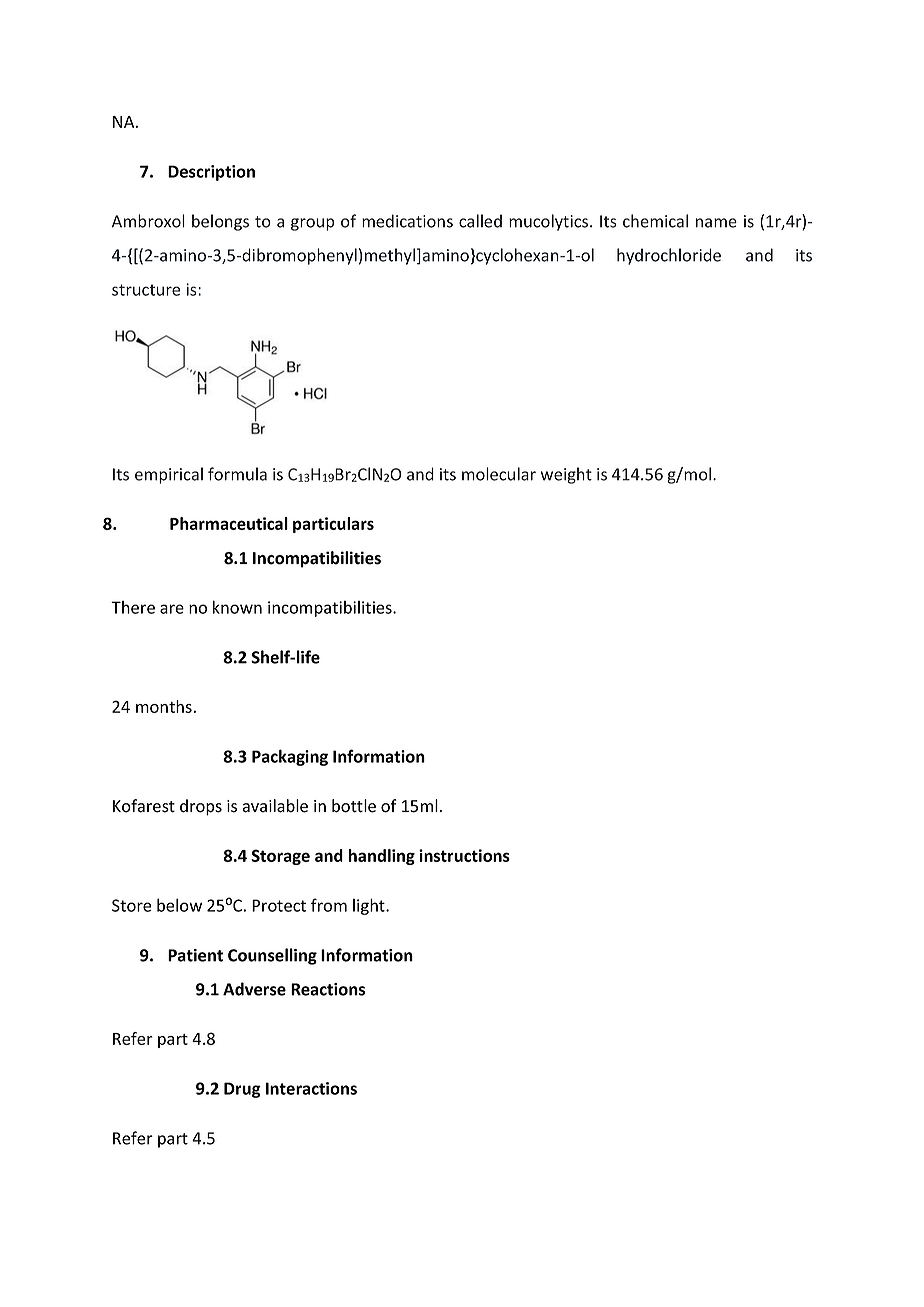  Describe the element at coordinates (407, 221) in the screenshot. I see `medications` at that location.
